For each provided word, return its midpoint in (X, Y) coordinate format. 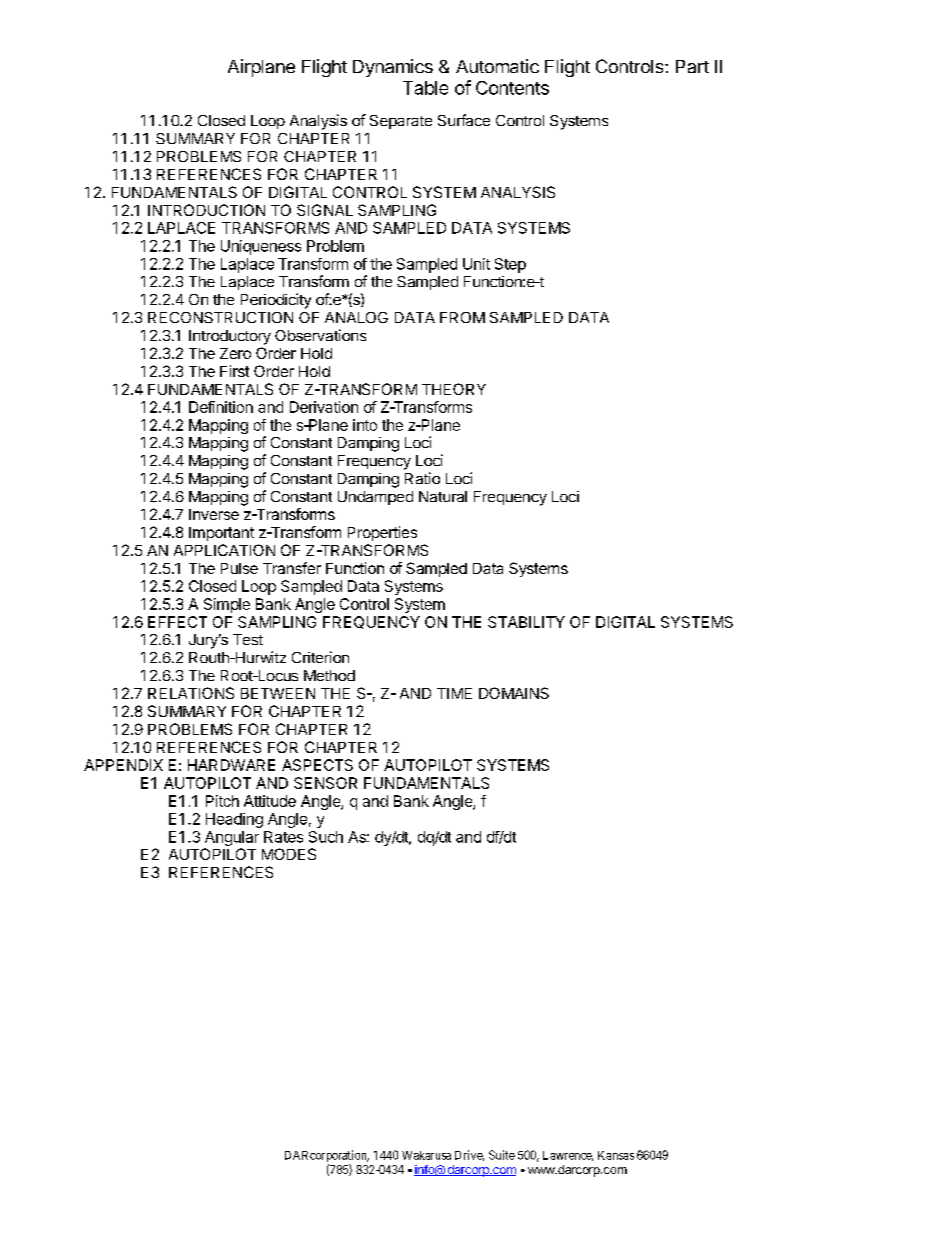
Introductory (230, 337)
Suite (502, 1155)
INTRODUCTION (206, 210)
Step (510, 265)
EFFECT (177, 622)
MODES (289, 854)
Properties (382, 533)
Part (692, 66)
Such (326, 837)
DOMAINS (514, 693)
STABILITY (526, 622)
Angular (232, 838)
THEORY (454, 389)
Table (425, 88)
